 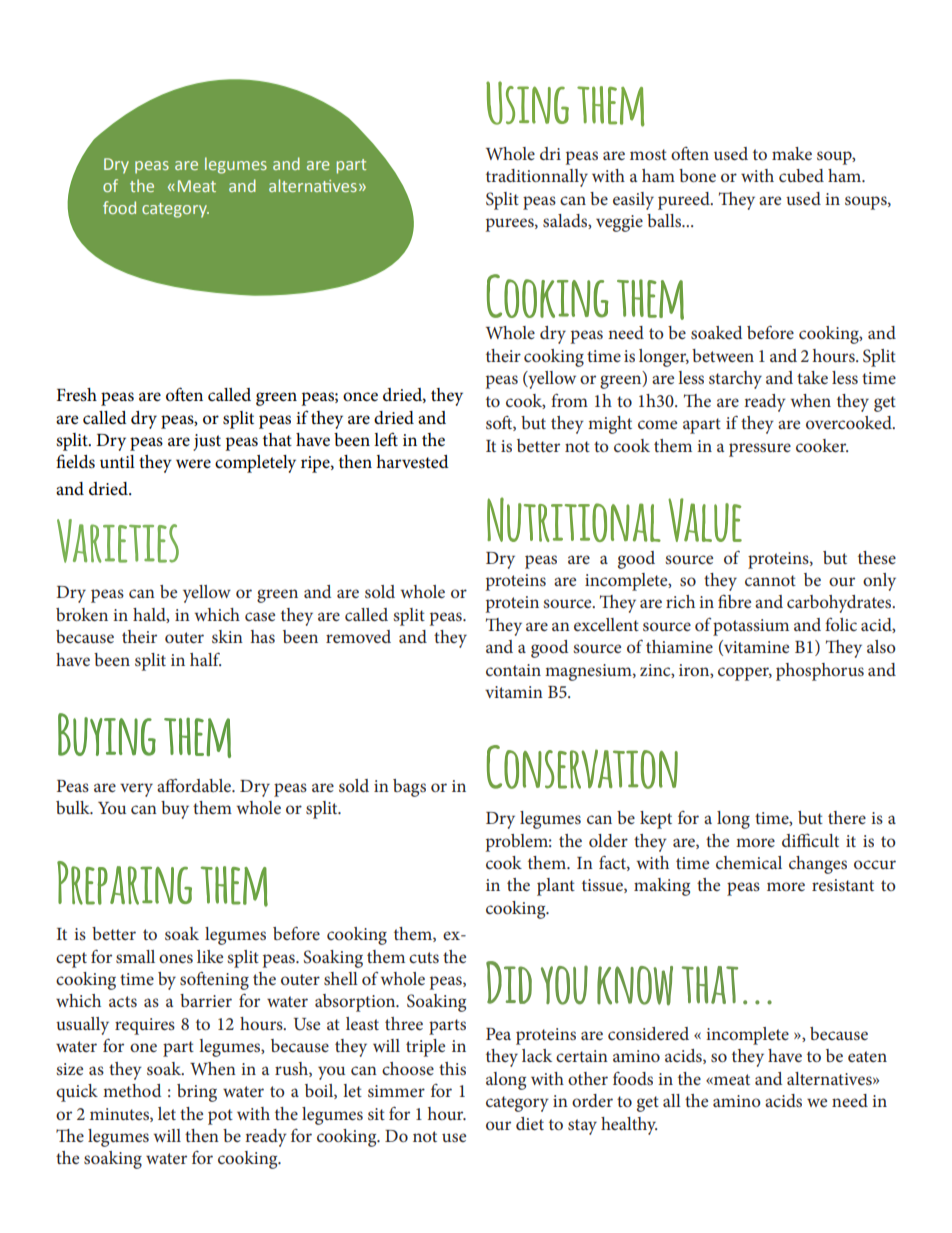 What do you see at coordinates (452, 1068) in the document?
I see `this` at bounding box center [452, 1068].
